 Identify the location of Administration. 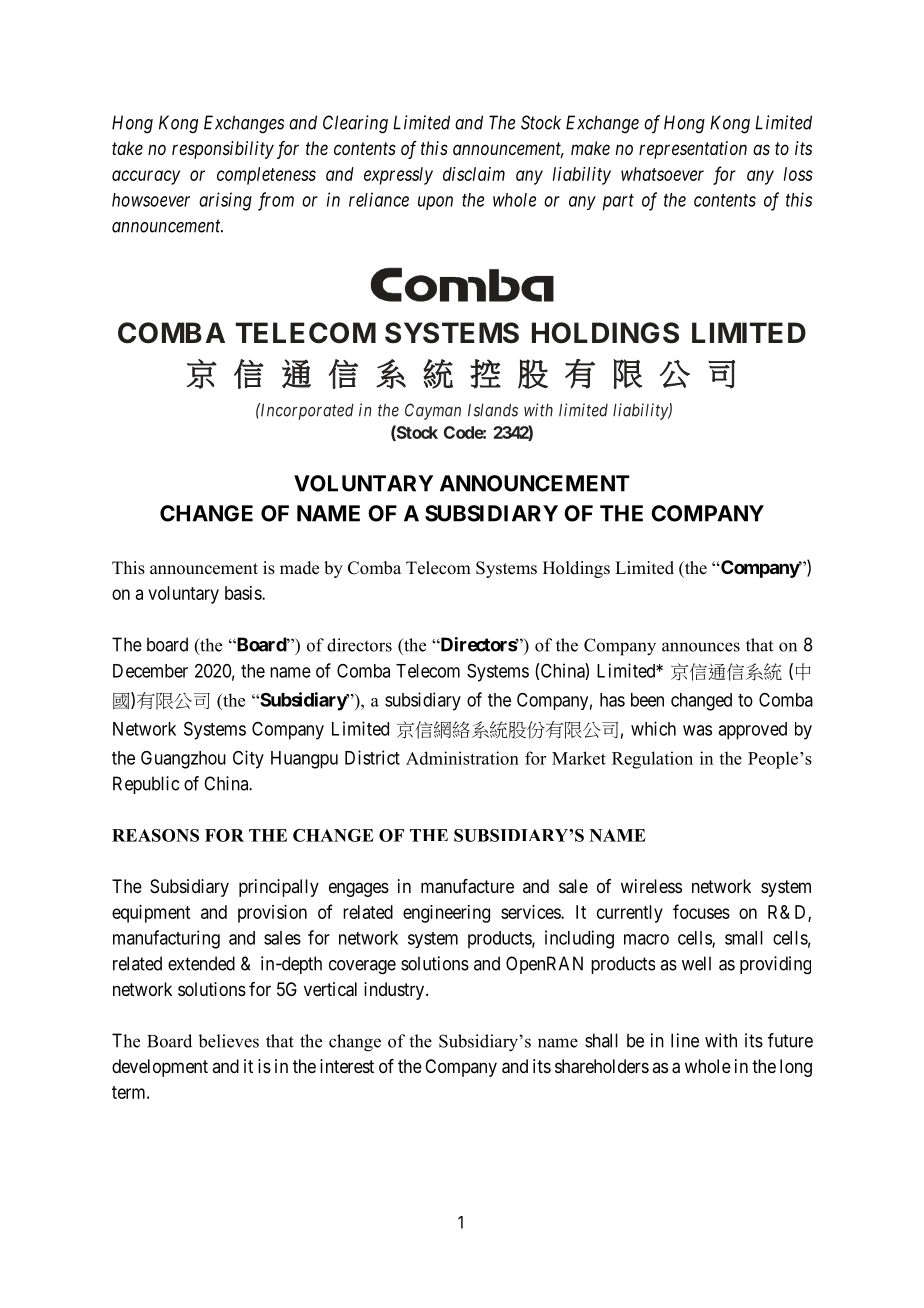
(462, 758).
